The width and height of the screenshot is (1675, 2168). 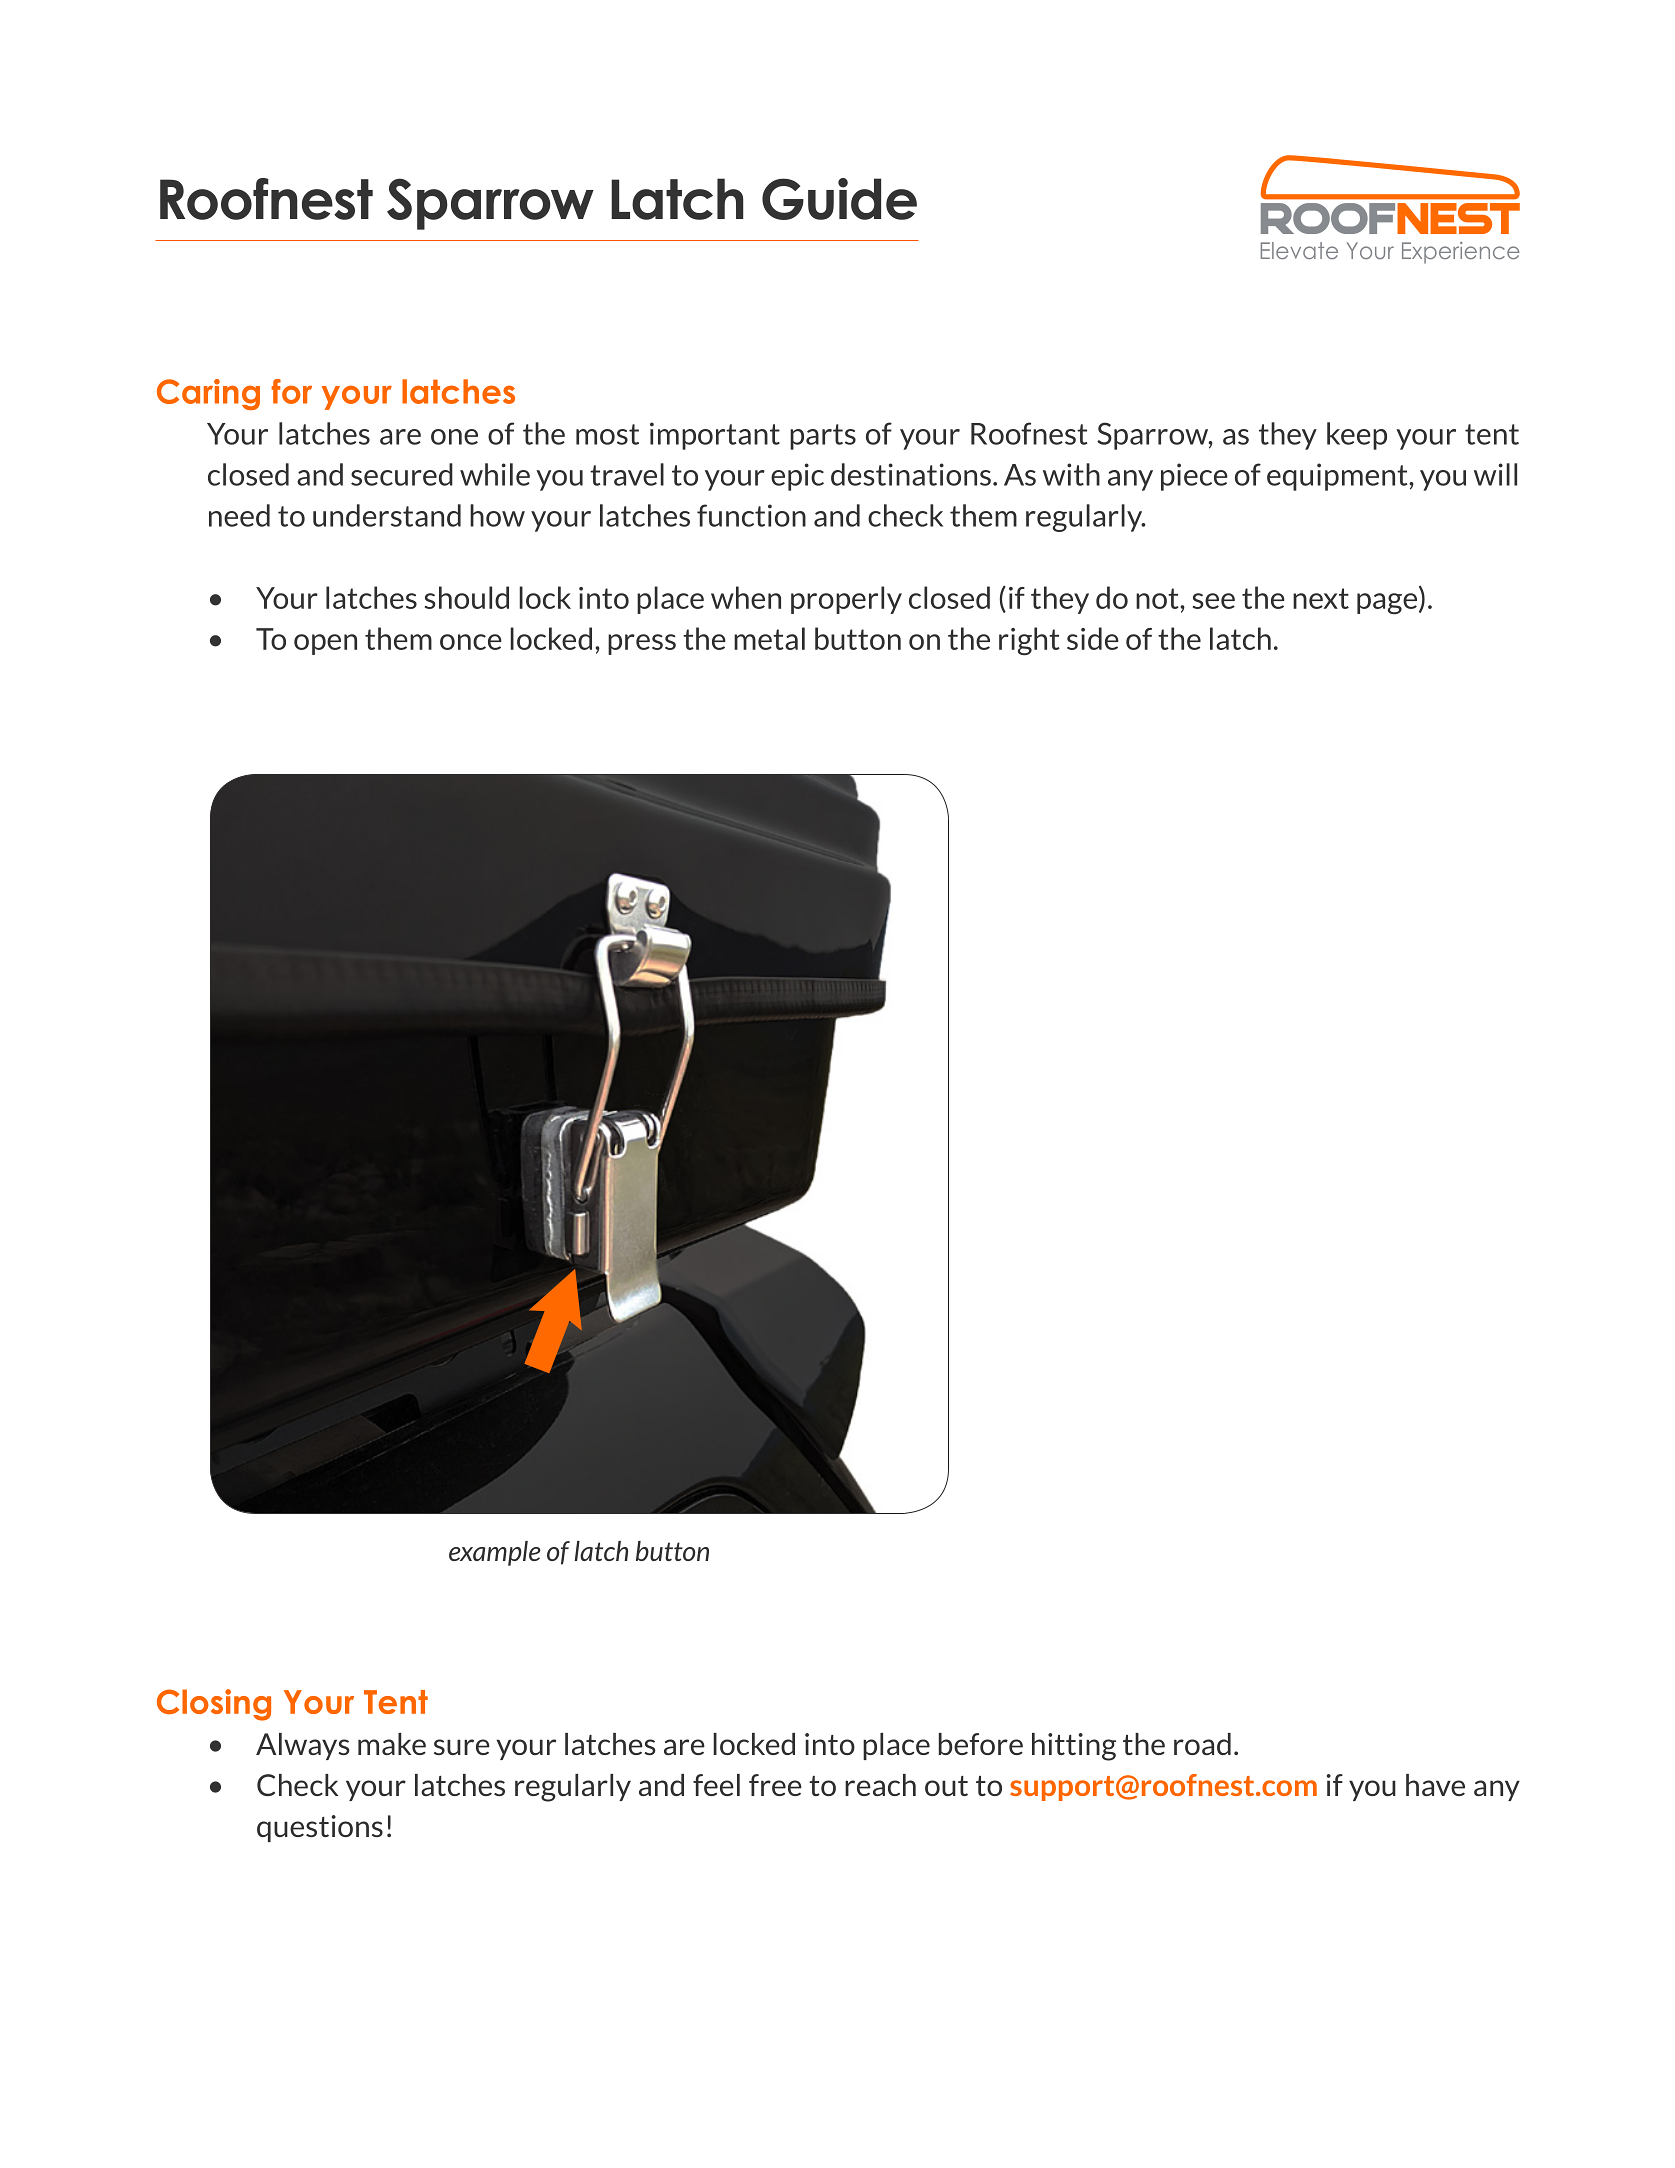 What do you see at coordinates (981, 1744) in the screenshot?
I see `before` at bounding box center [981, 1744].
